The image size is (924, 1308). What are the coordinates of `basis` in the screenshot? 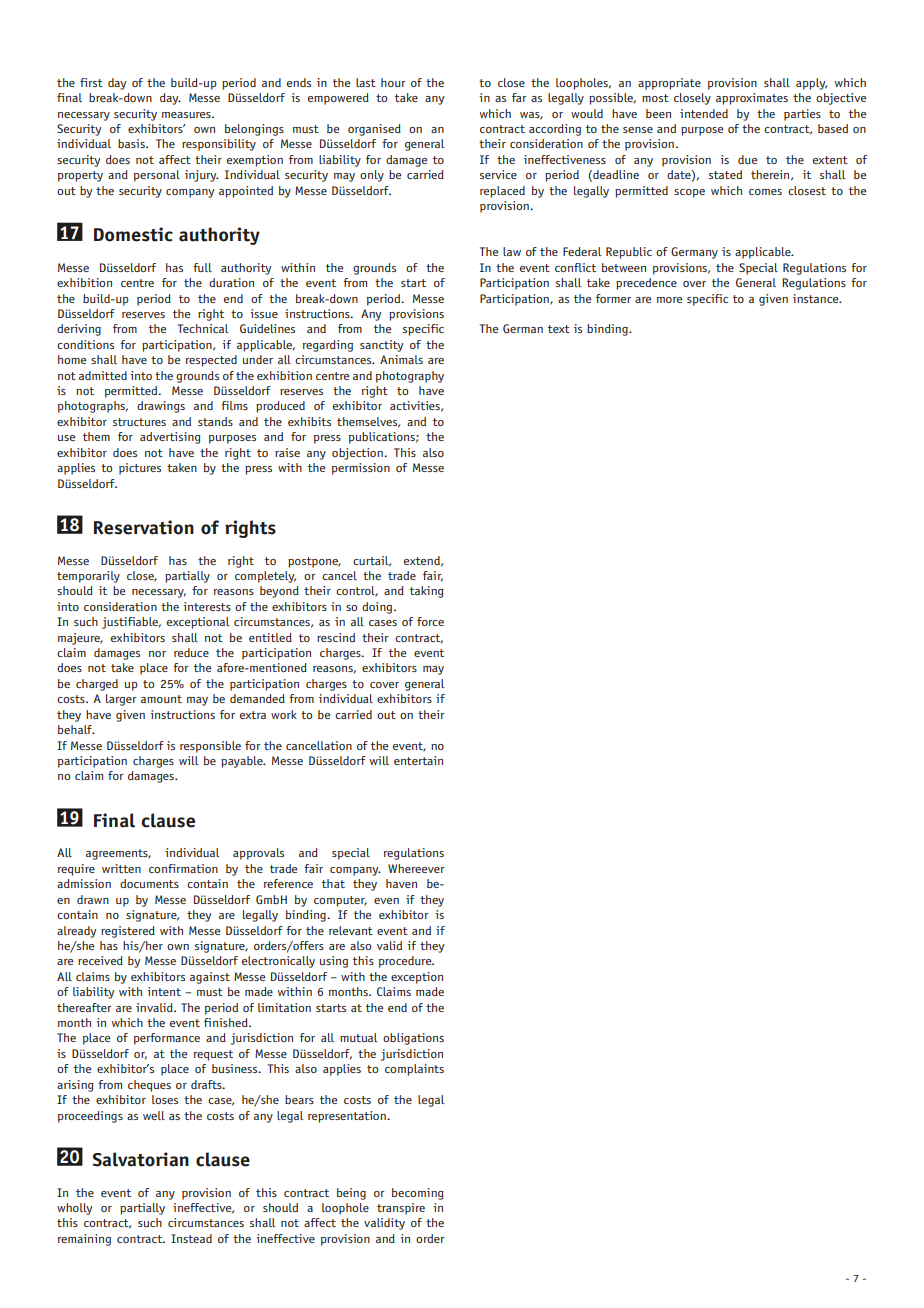 It's located at (132, 143).
